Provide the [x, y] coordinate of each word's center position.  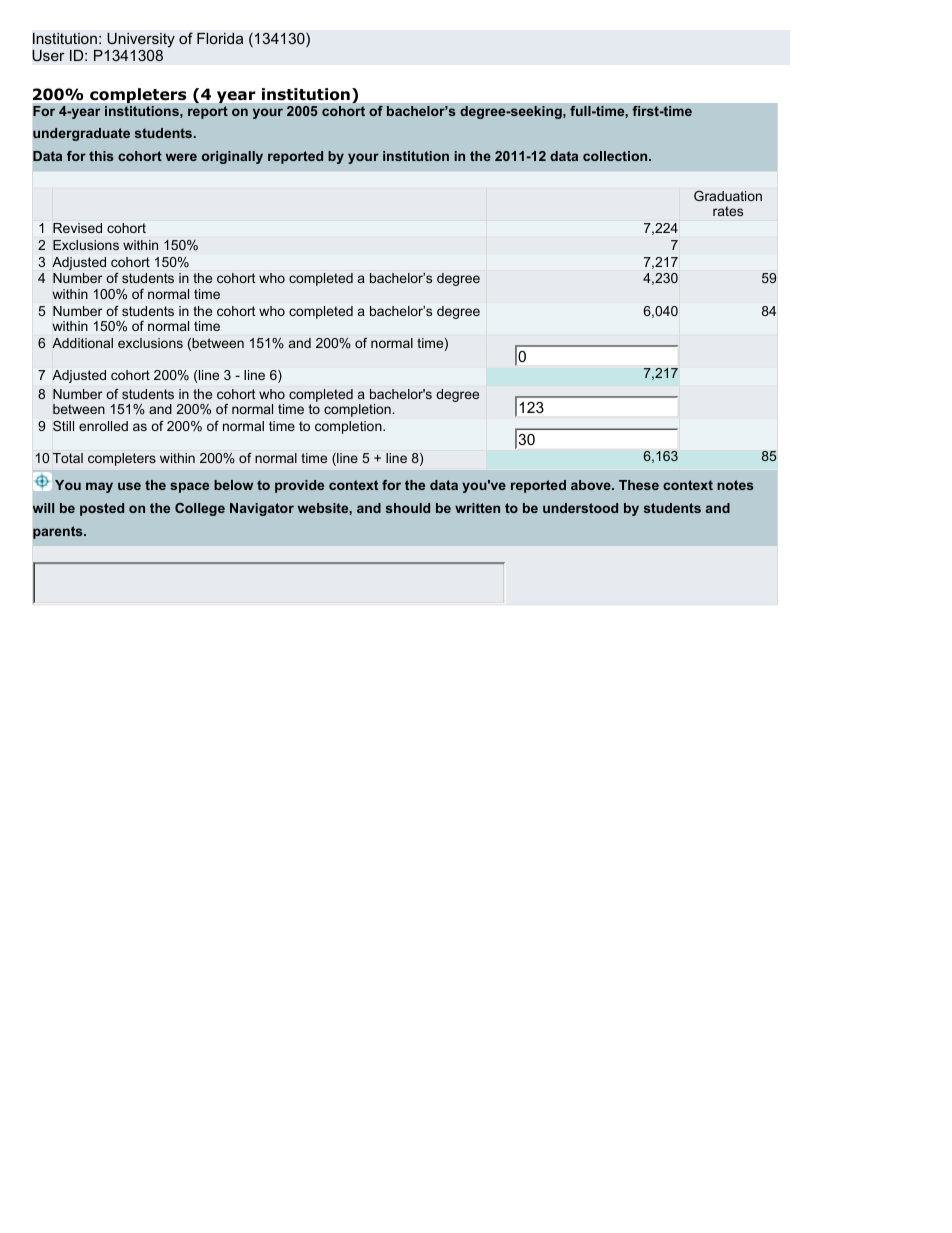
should [408, 508]
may [99, 487]
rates [728, 211]
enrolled [103, 426]
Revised [77, 228]
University [141, 40]
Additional [82, 343]
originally [232, 157]
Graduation [728, 196]
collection [616, 156]
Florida [220, 38]
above [592, 485]
